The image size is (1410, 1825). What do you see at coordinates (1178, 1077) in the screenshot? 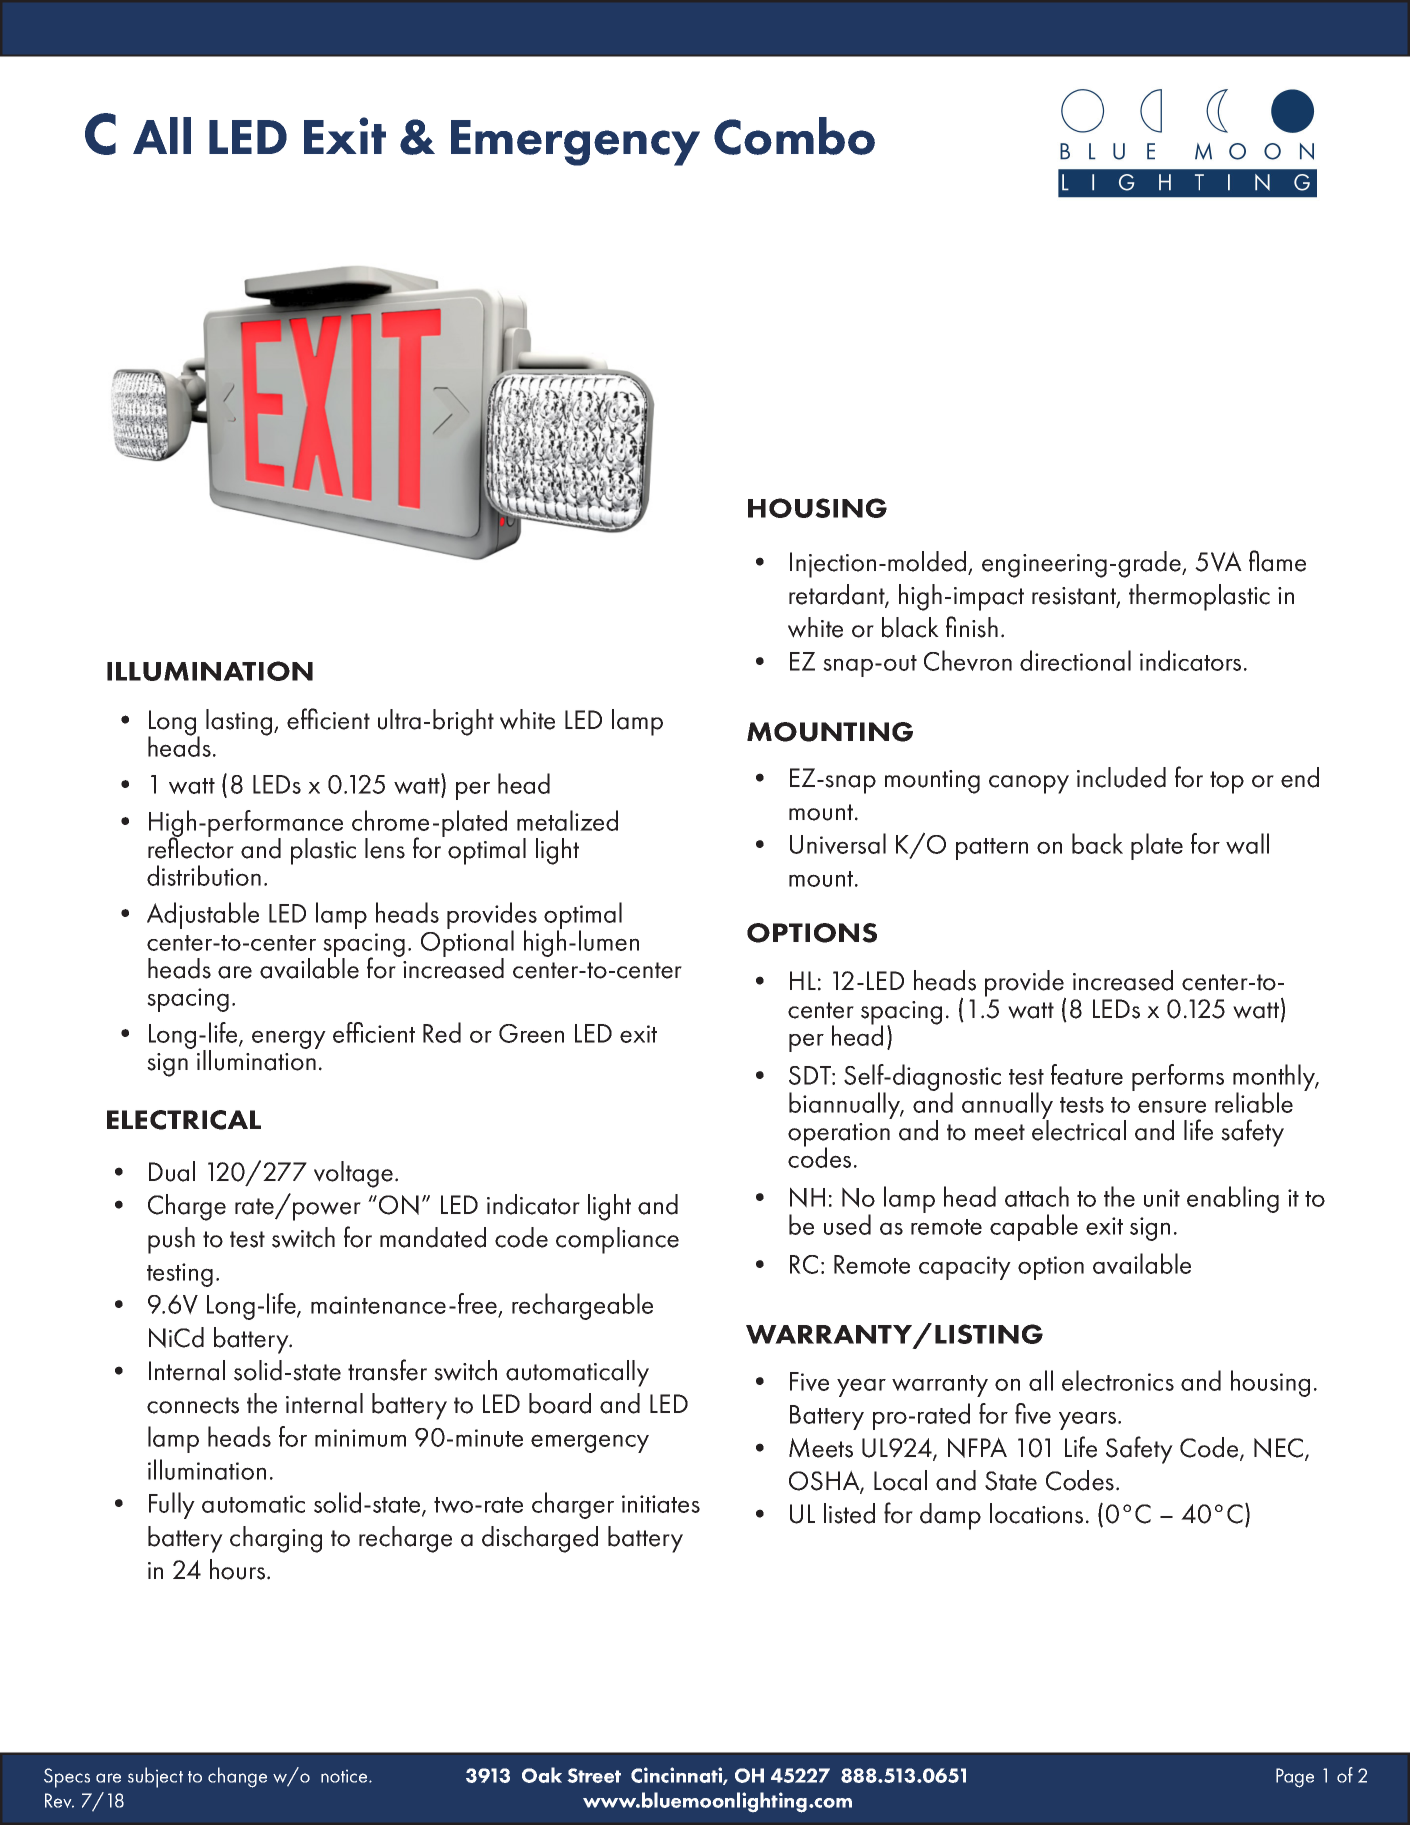
I see `performs` at bounding box center [1178, 1077].
